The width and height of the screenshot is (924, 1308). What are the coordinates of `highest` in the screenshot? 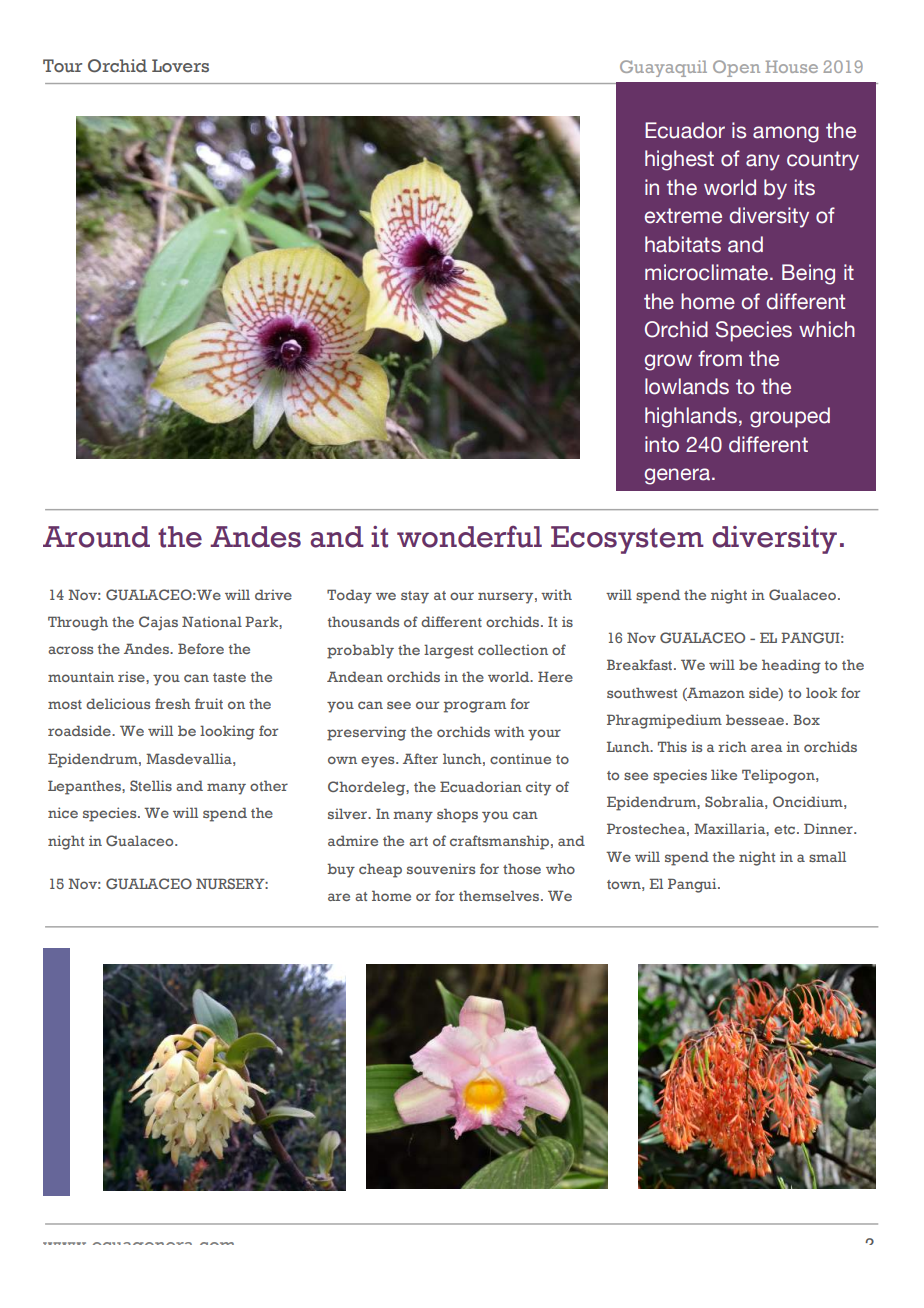 It's located at (679, 160).
